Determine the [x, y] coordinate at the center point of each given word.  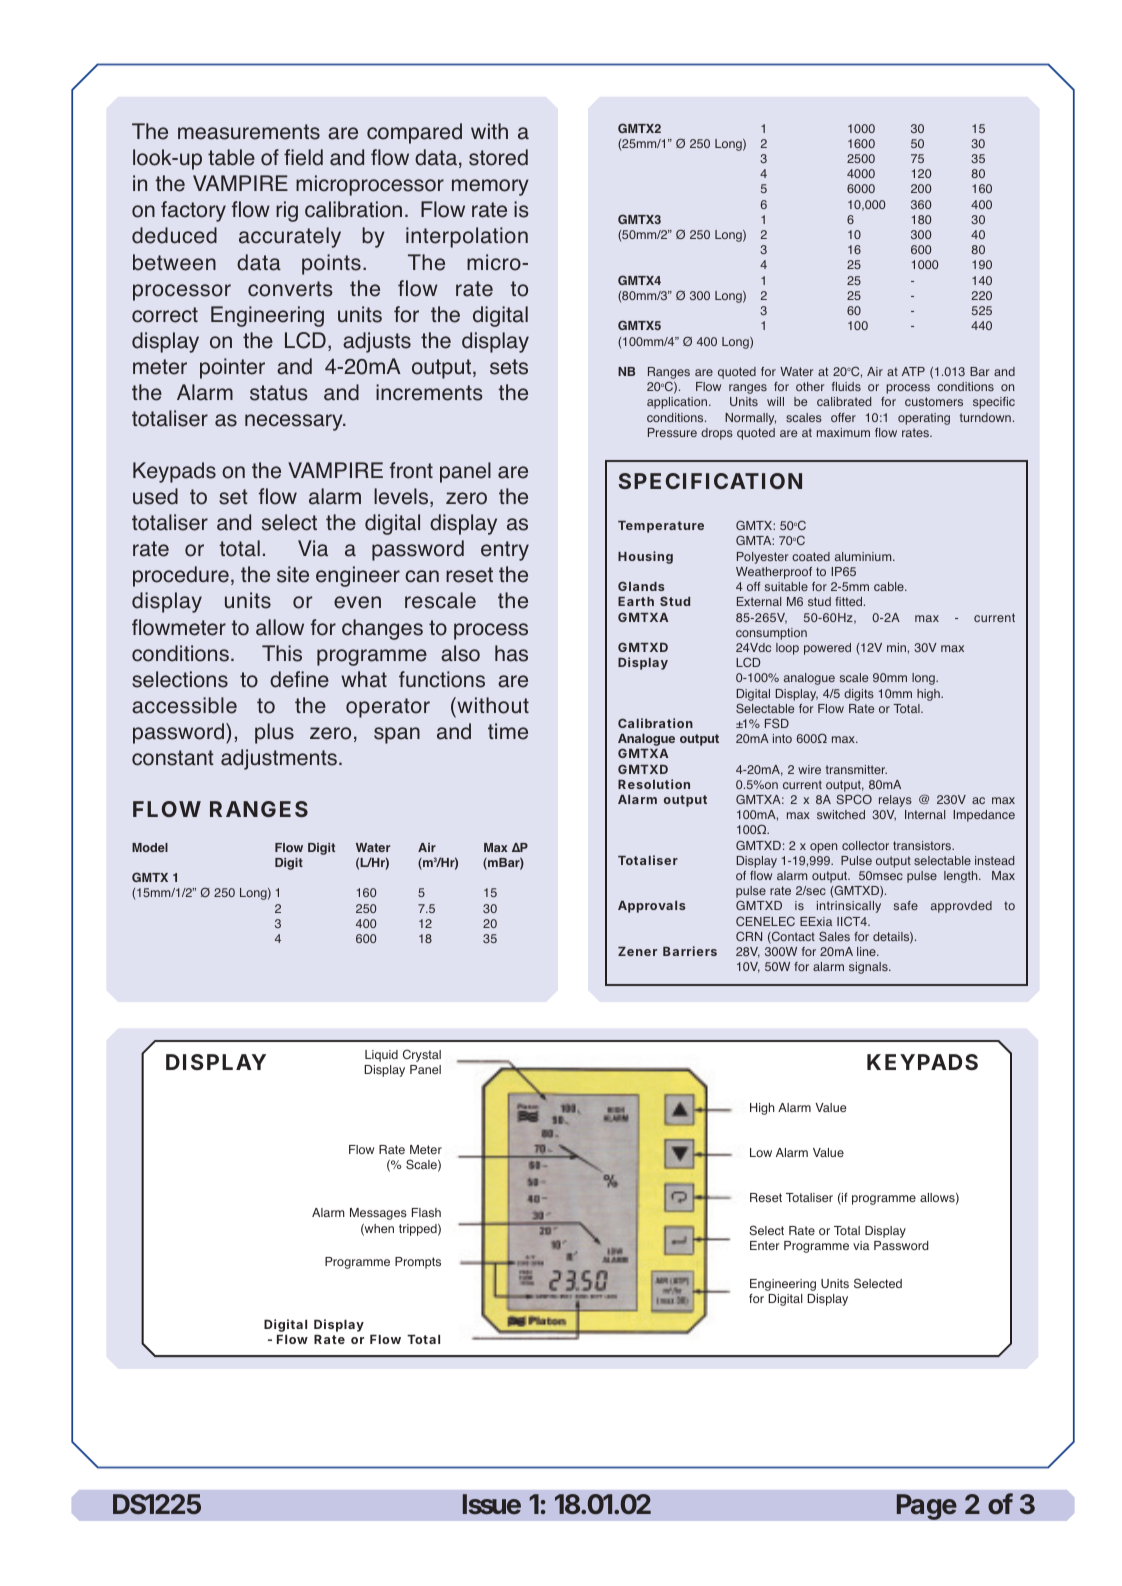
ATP [913, 371]
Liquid [381, 1056]
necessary [295, 422]
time [508, 731]
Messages [378, 1214]
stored [498, 157]
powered [827, 649]
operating [924, 419]
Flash [426, 1213]
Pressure [672, 432]
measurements [249, 132]
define [299, 679]
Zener [637, 951]
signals [869, 968]
